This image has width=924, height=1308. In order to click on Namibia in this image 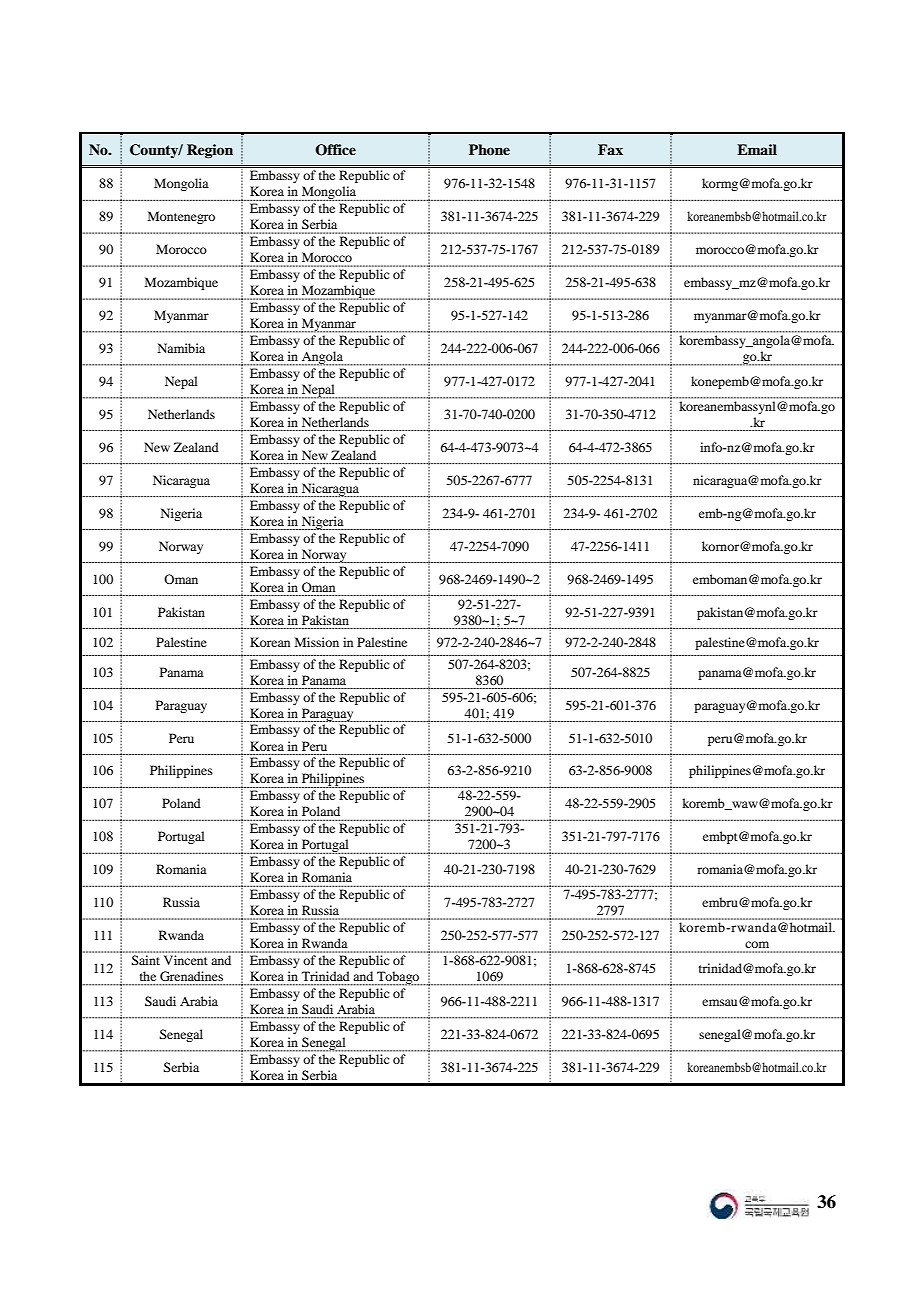, I will do `click(181, 348)`.
